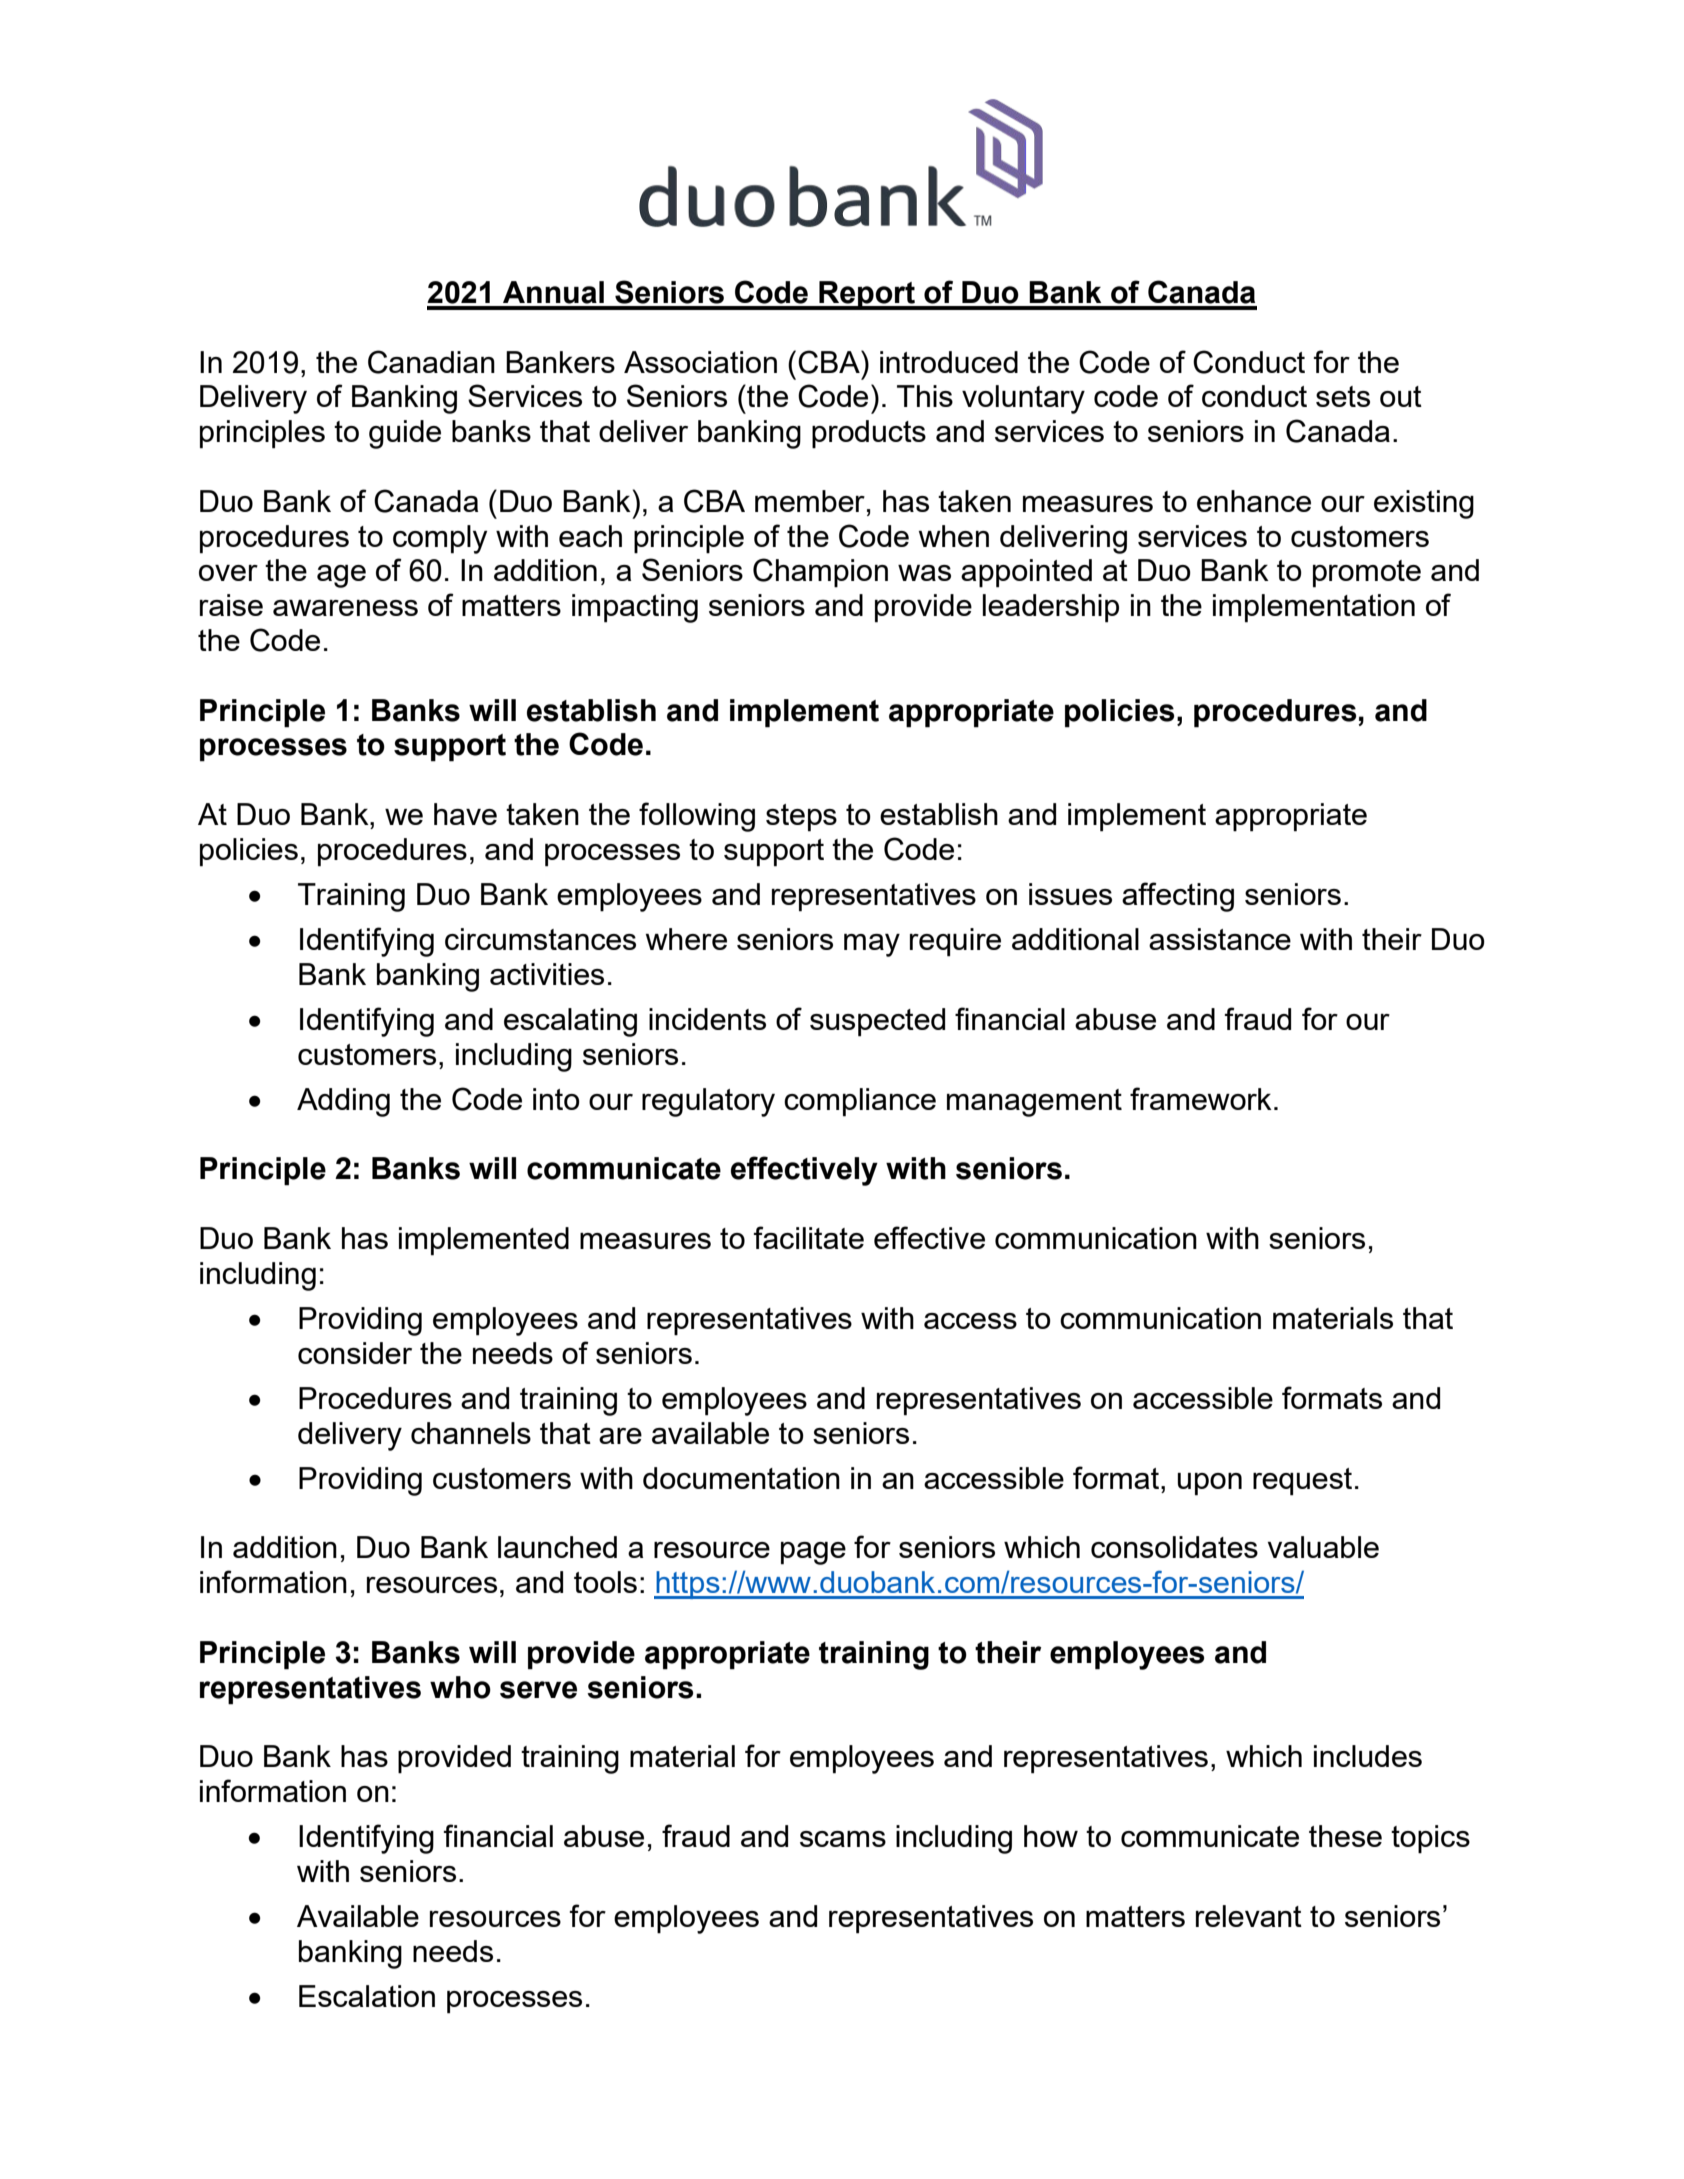 The height and width of the screenshot is (2179, 1684). Describe the element at coordinates (801, 818) in the screenshot. I see `steps` at that location.
